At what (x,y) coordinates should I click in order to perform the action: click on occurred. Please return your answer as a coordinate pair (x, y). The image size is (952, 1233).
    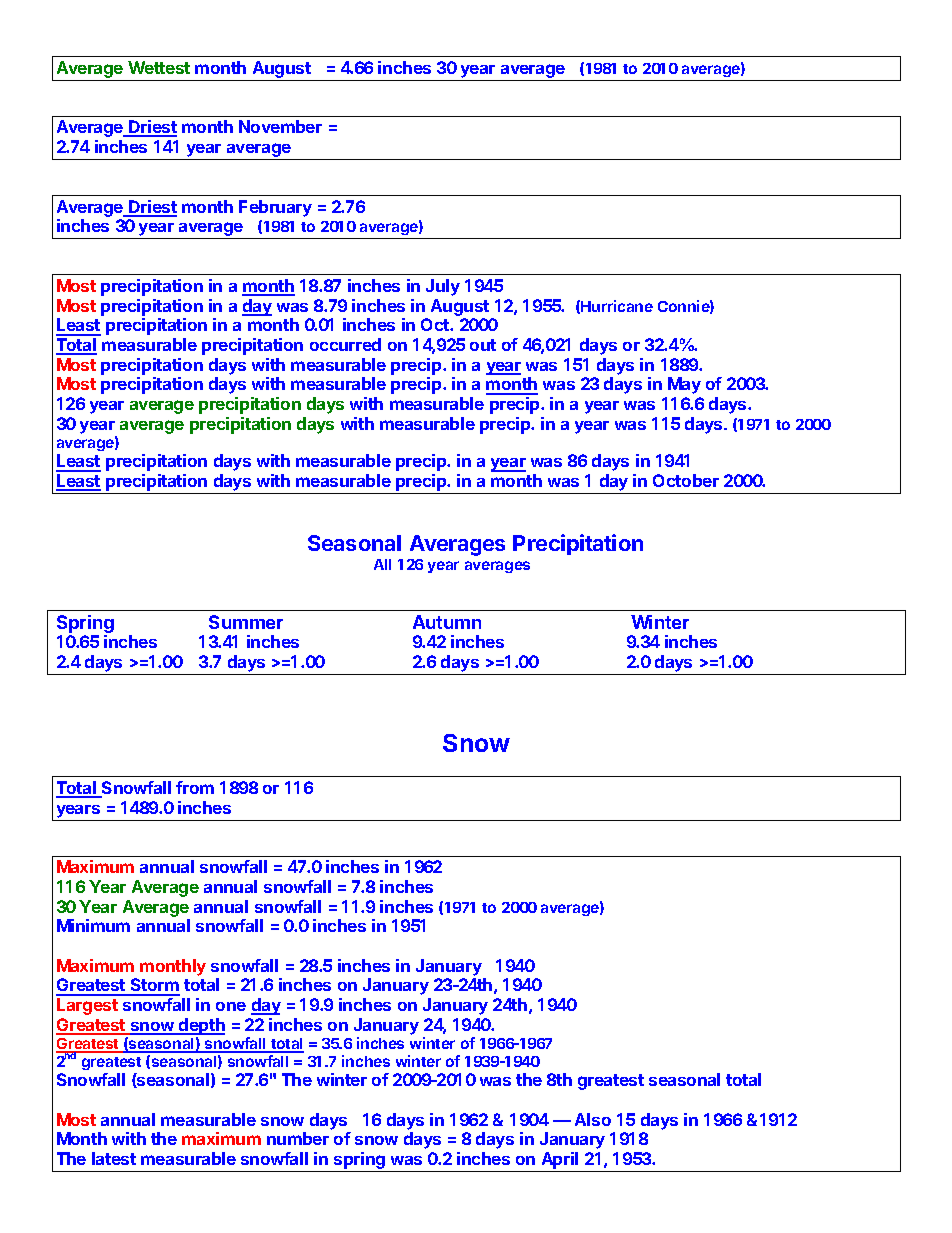
    Looking at the image, I should click on (345, 344).
